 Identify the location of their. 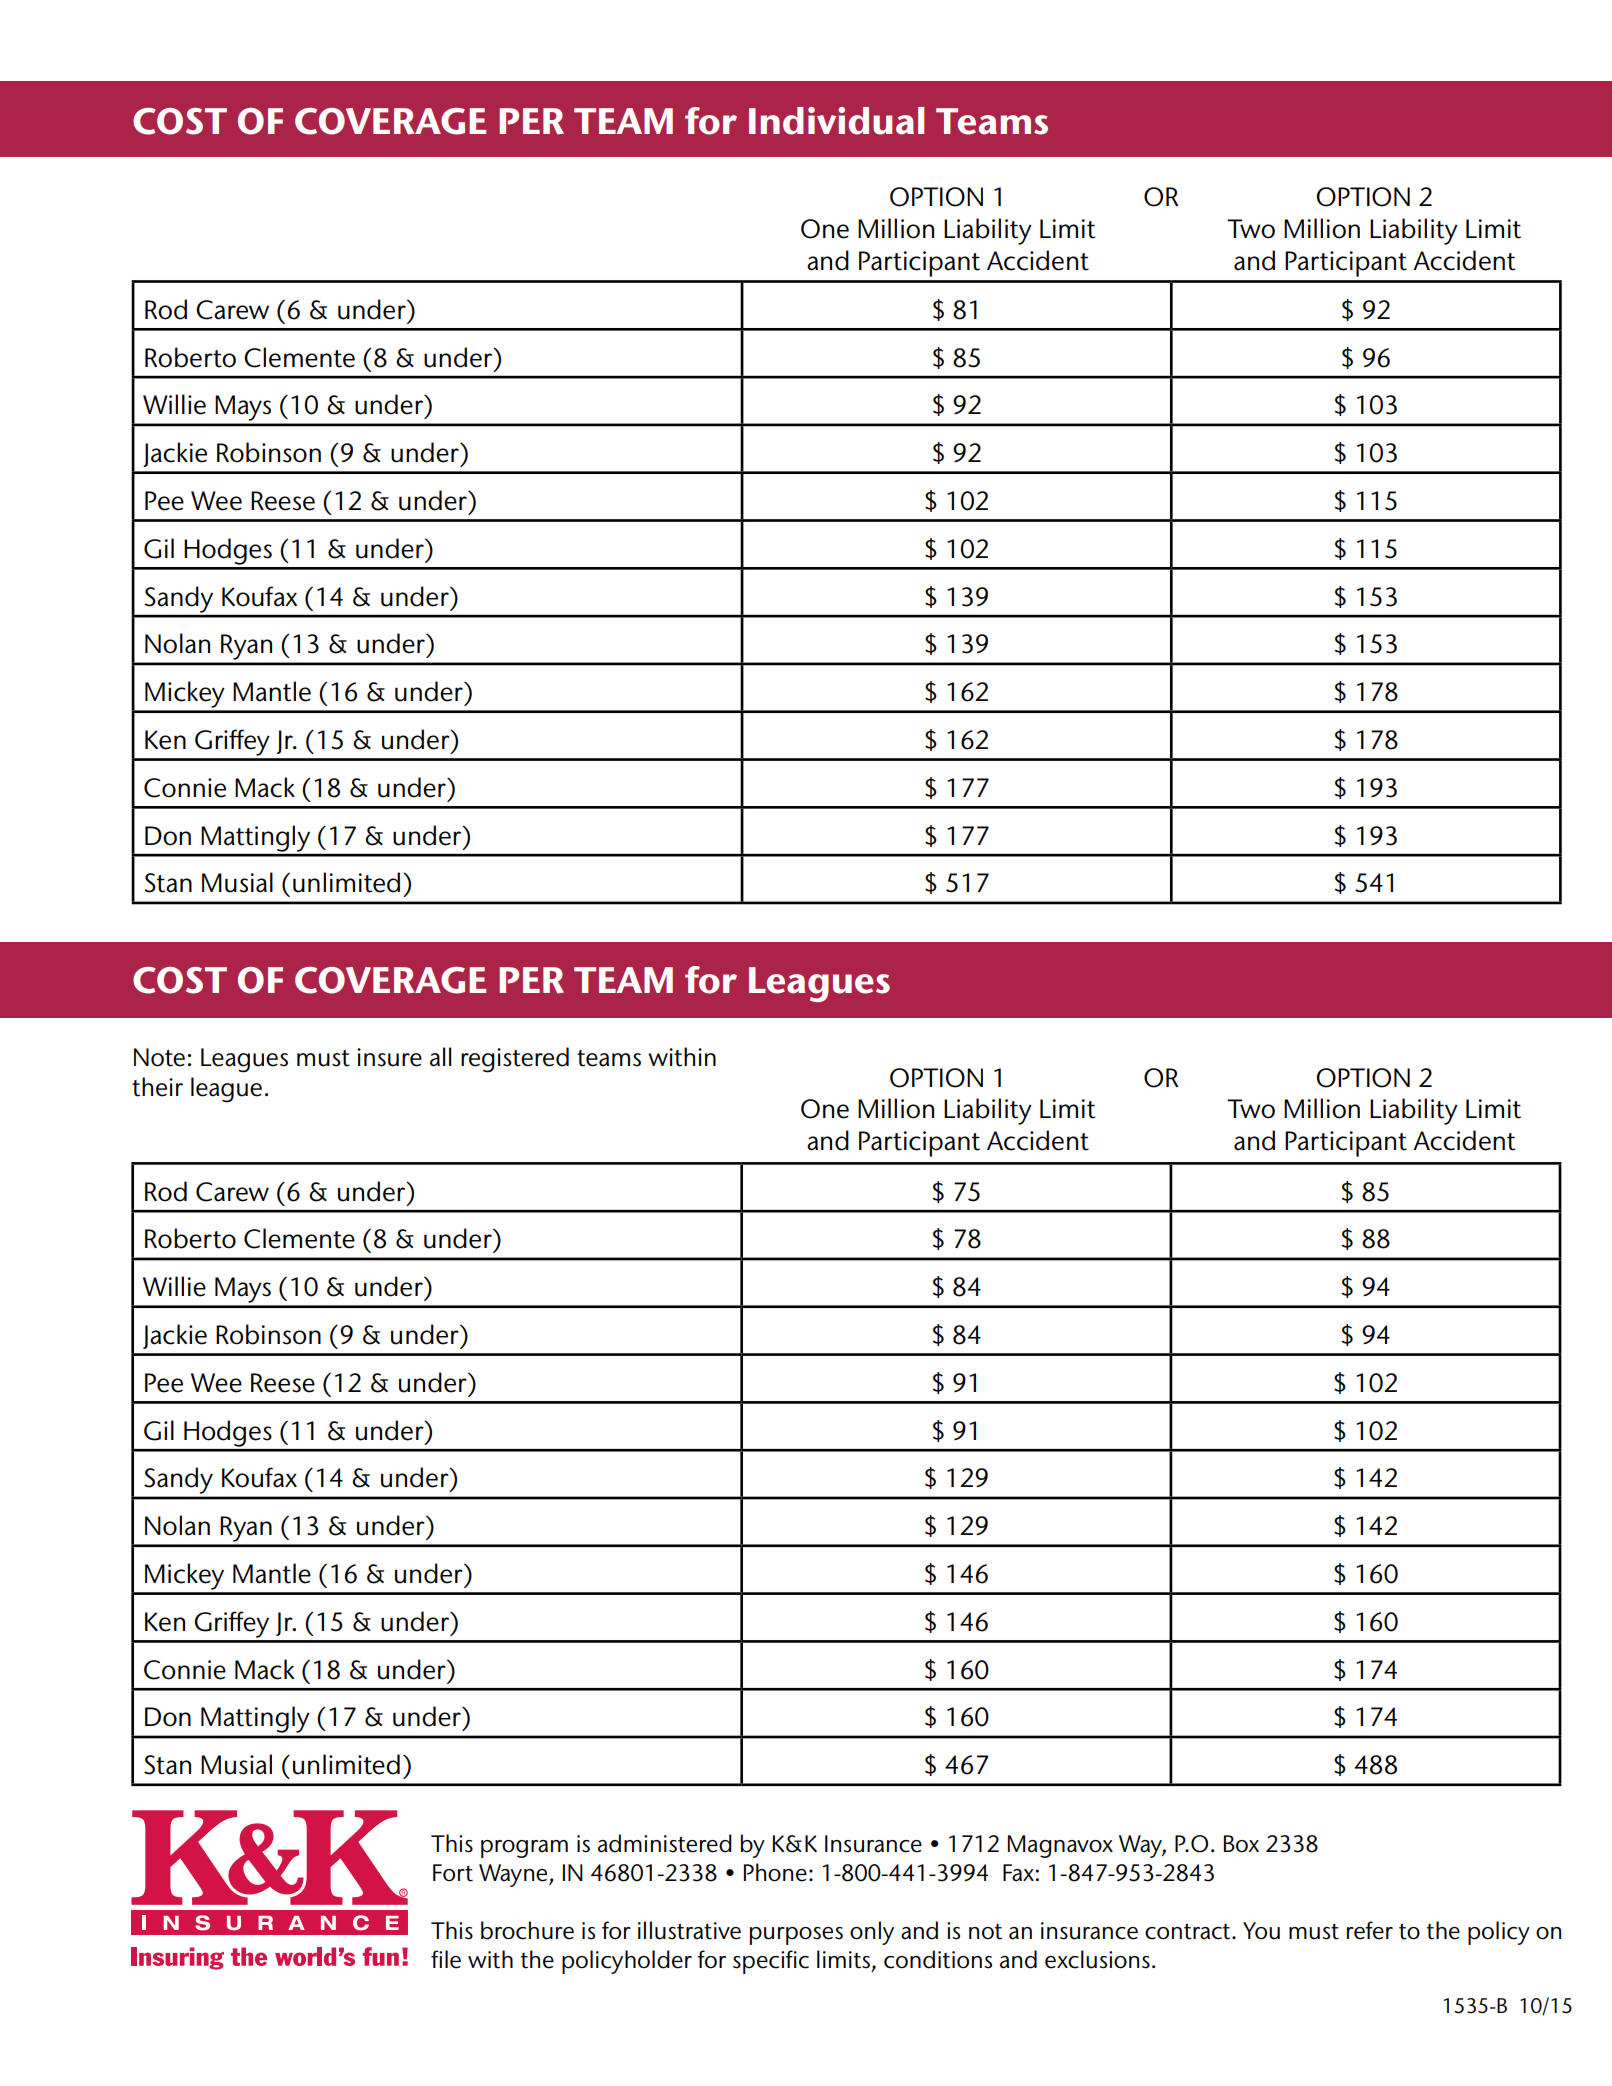
(157, 1087).
